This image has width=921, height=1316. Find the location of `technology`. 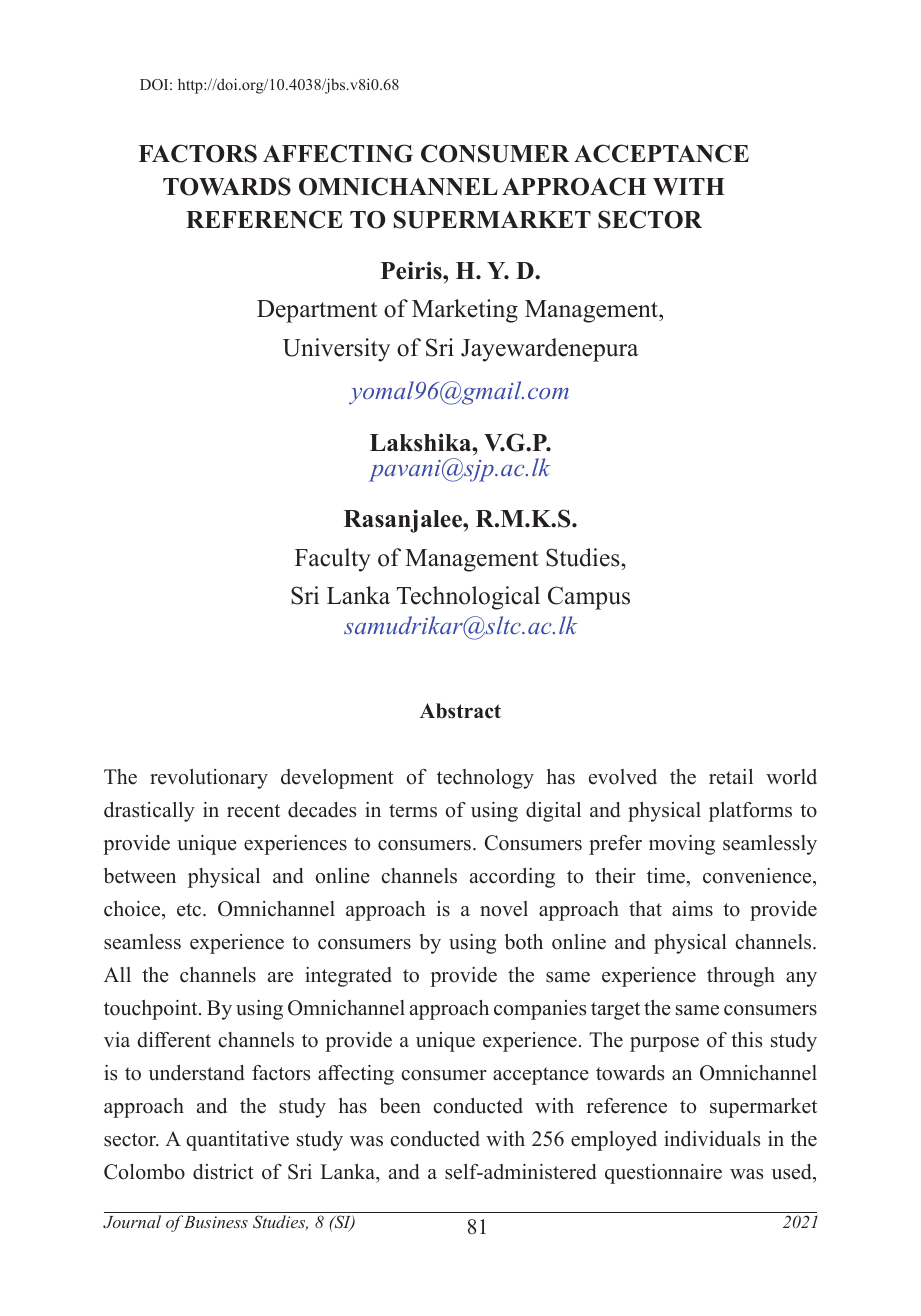

technology is located at coordinates (485, 779).
